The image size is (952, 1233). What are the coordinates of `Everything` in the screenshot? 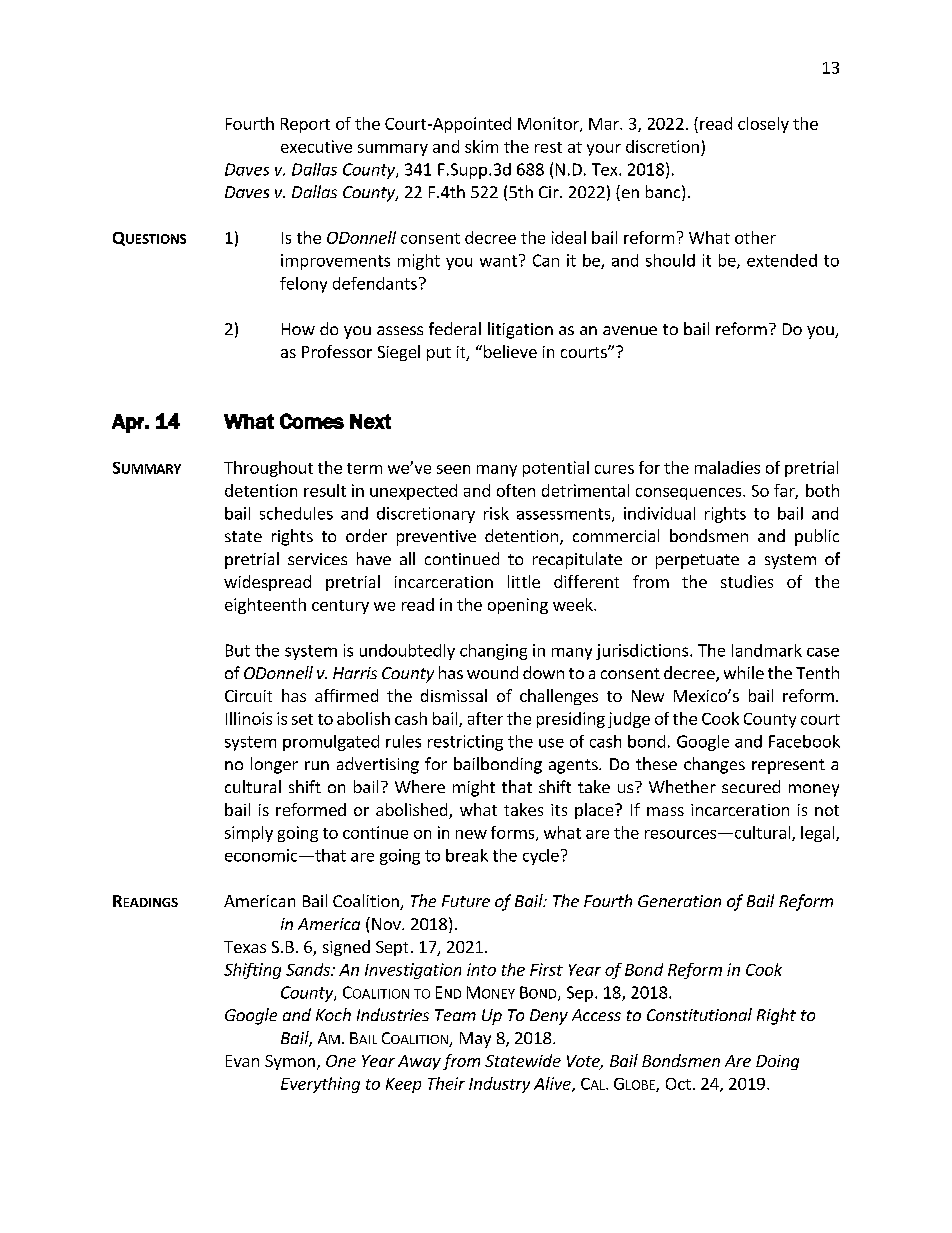 It's located at (320, 1085).
